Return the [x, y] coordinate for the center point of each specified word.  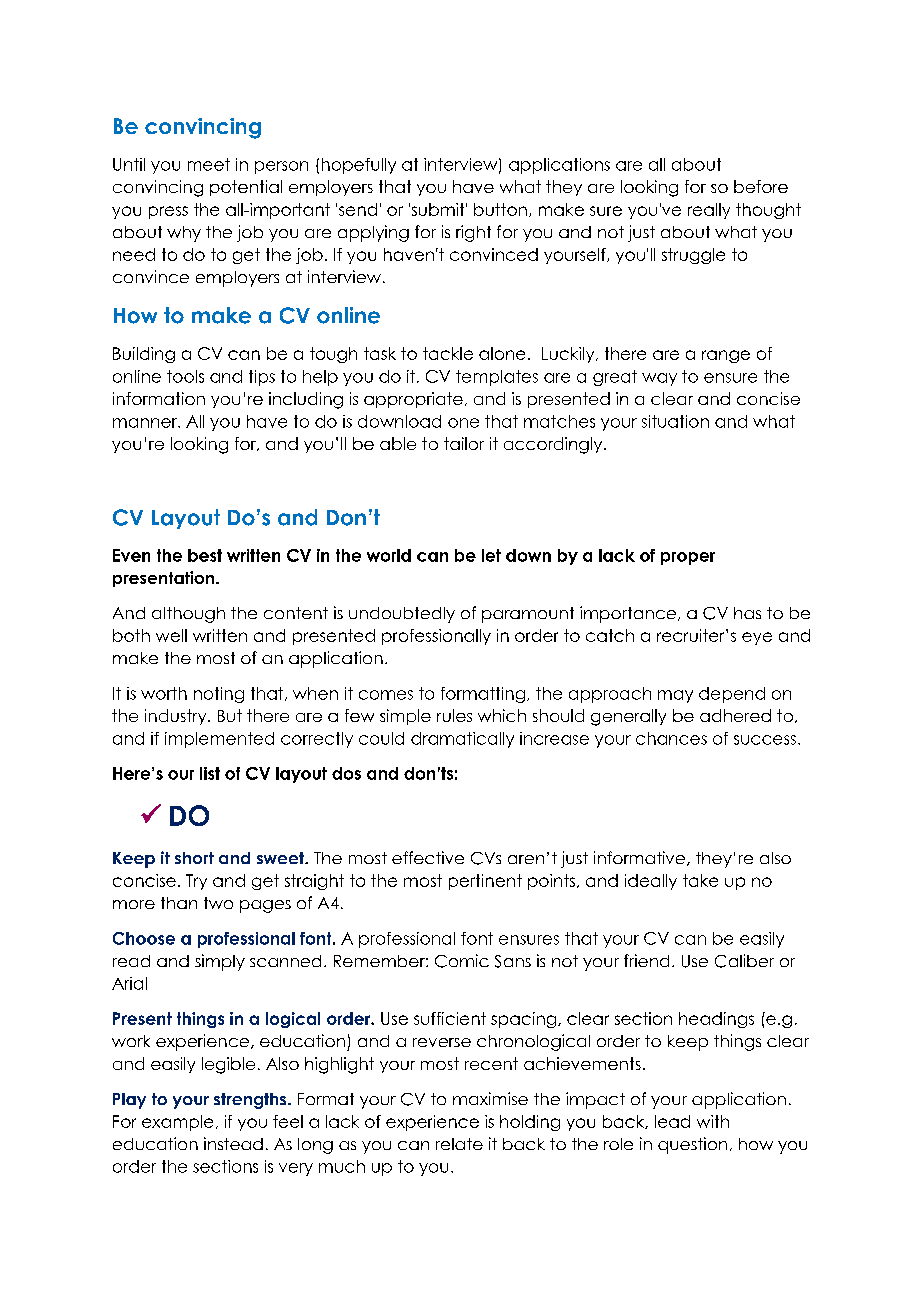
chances [671, 738]
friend [646, 960]
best [205, 555]
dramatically [462, 740]
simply [220, 962]
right [473, 233]
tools [185, 376]
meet [209, 164]
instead [233, 1143]
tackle [448, 353]
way [659, 379]
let [491, 555]
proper [688, 558]
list [210, 773]
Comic [462, 961]
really [709, 211]
